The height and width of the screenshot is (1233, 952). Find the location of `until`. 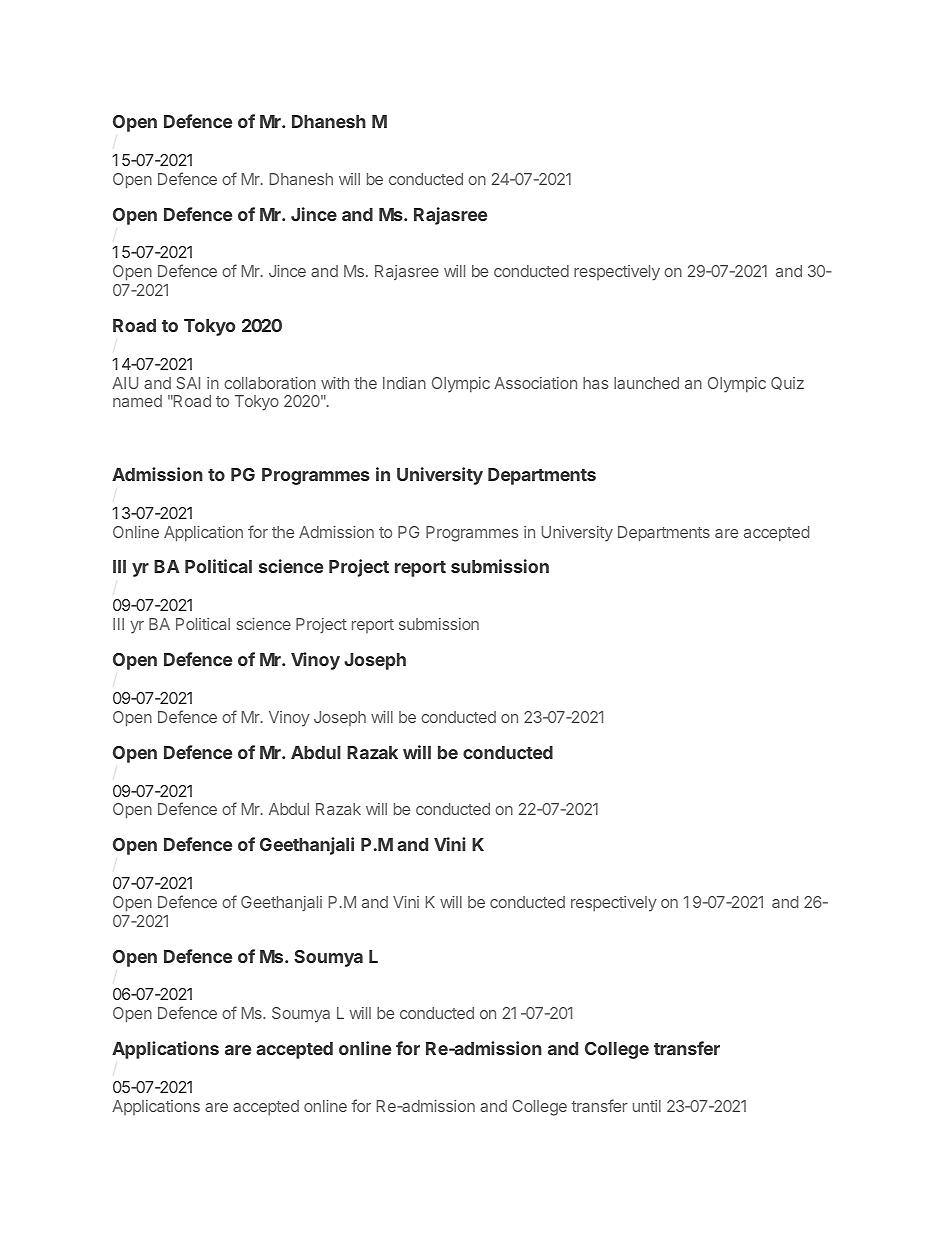

until is located at coordinates (647, 1106).
